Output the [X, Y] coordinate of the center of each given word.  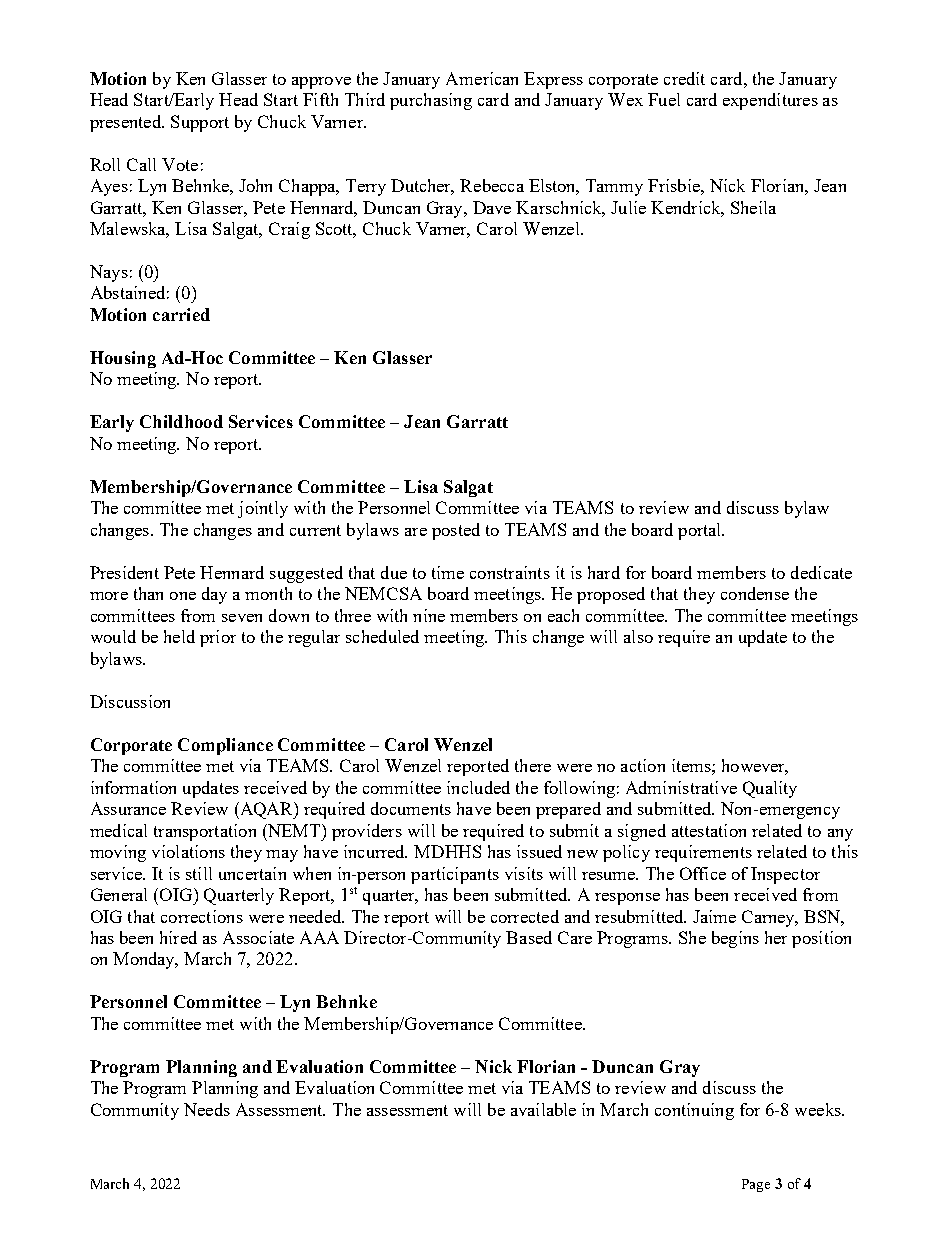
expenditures [770, 101]
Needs [207, 1109]
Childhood [181, 421]
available [543, 1109]
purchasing [431, 101]
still [199, 873]
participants [455, 875]
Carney [769, 918]
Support [200, 123]
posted [456, 531]
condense [755, 593]
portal [701, 531]
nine [429, 615]
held [179, 636]
